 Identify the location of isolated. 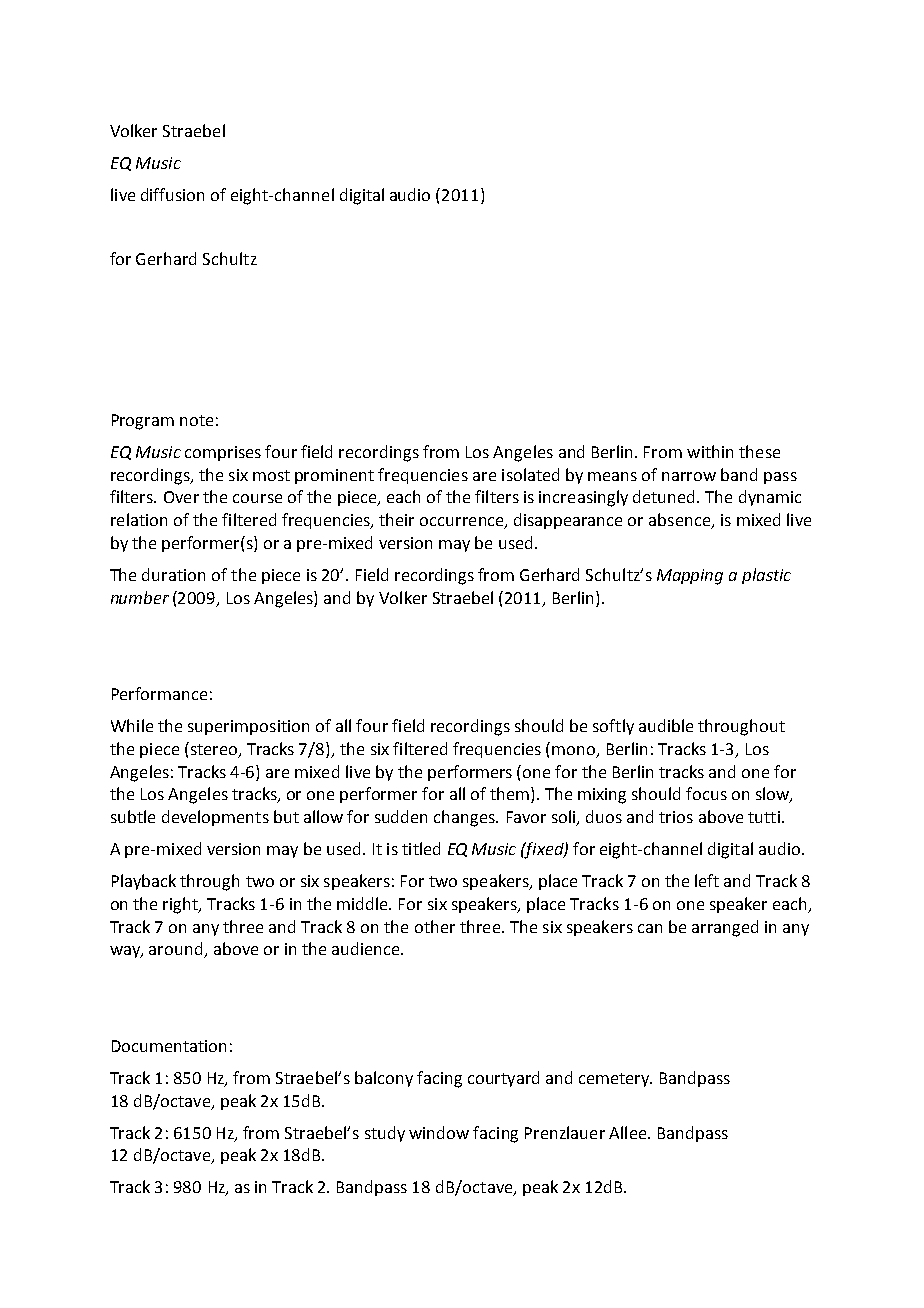
(530, 474).
